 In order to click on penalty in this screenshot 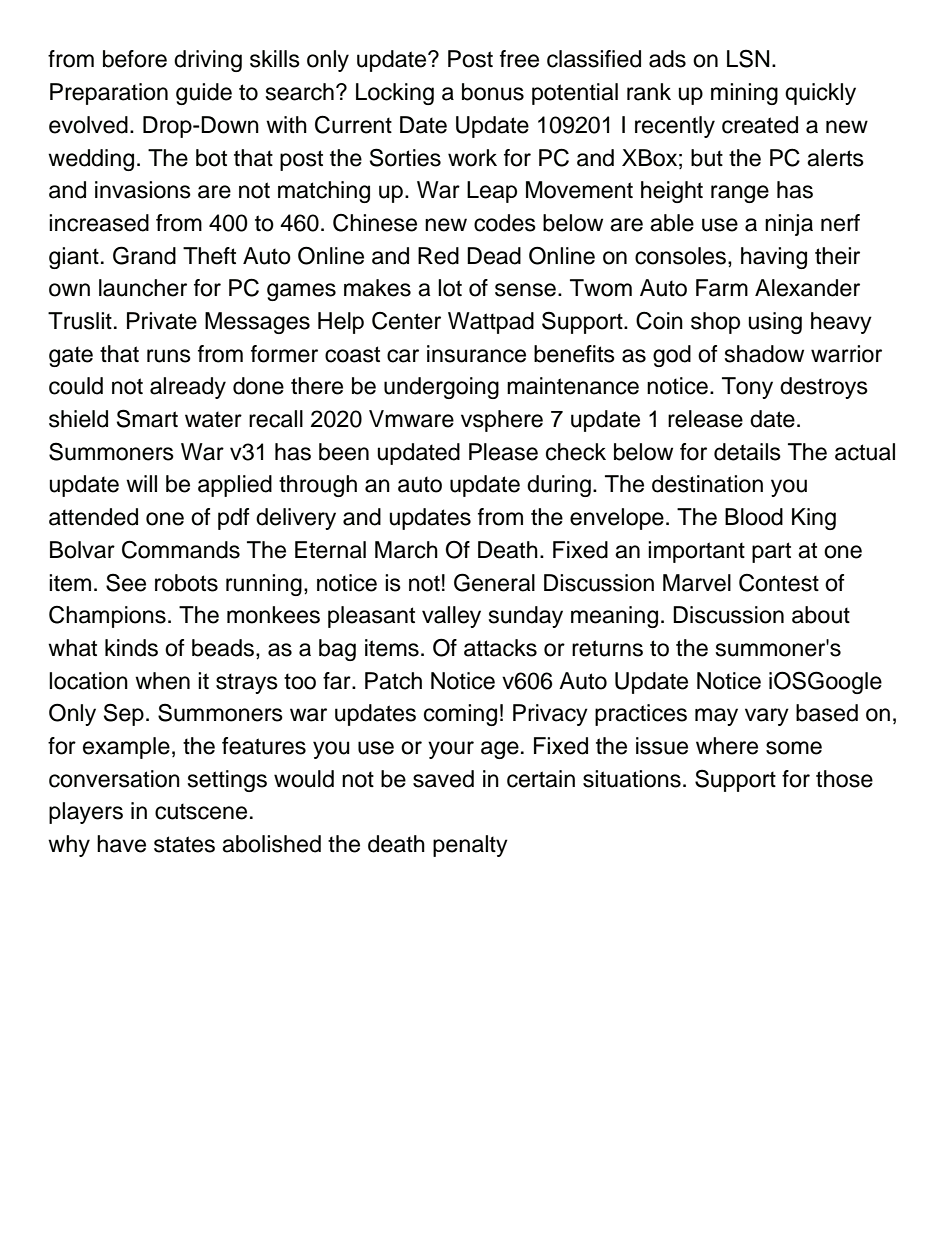, I will do `click(470, 846)`.
